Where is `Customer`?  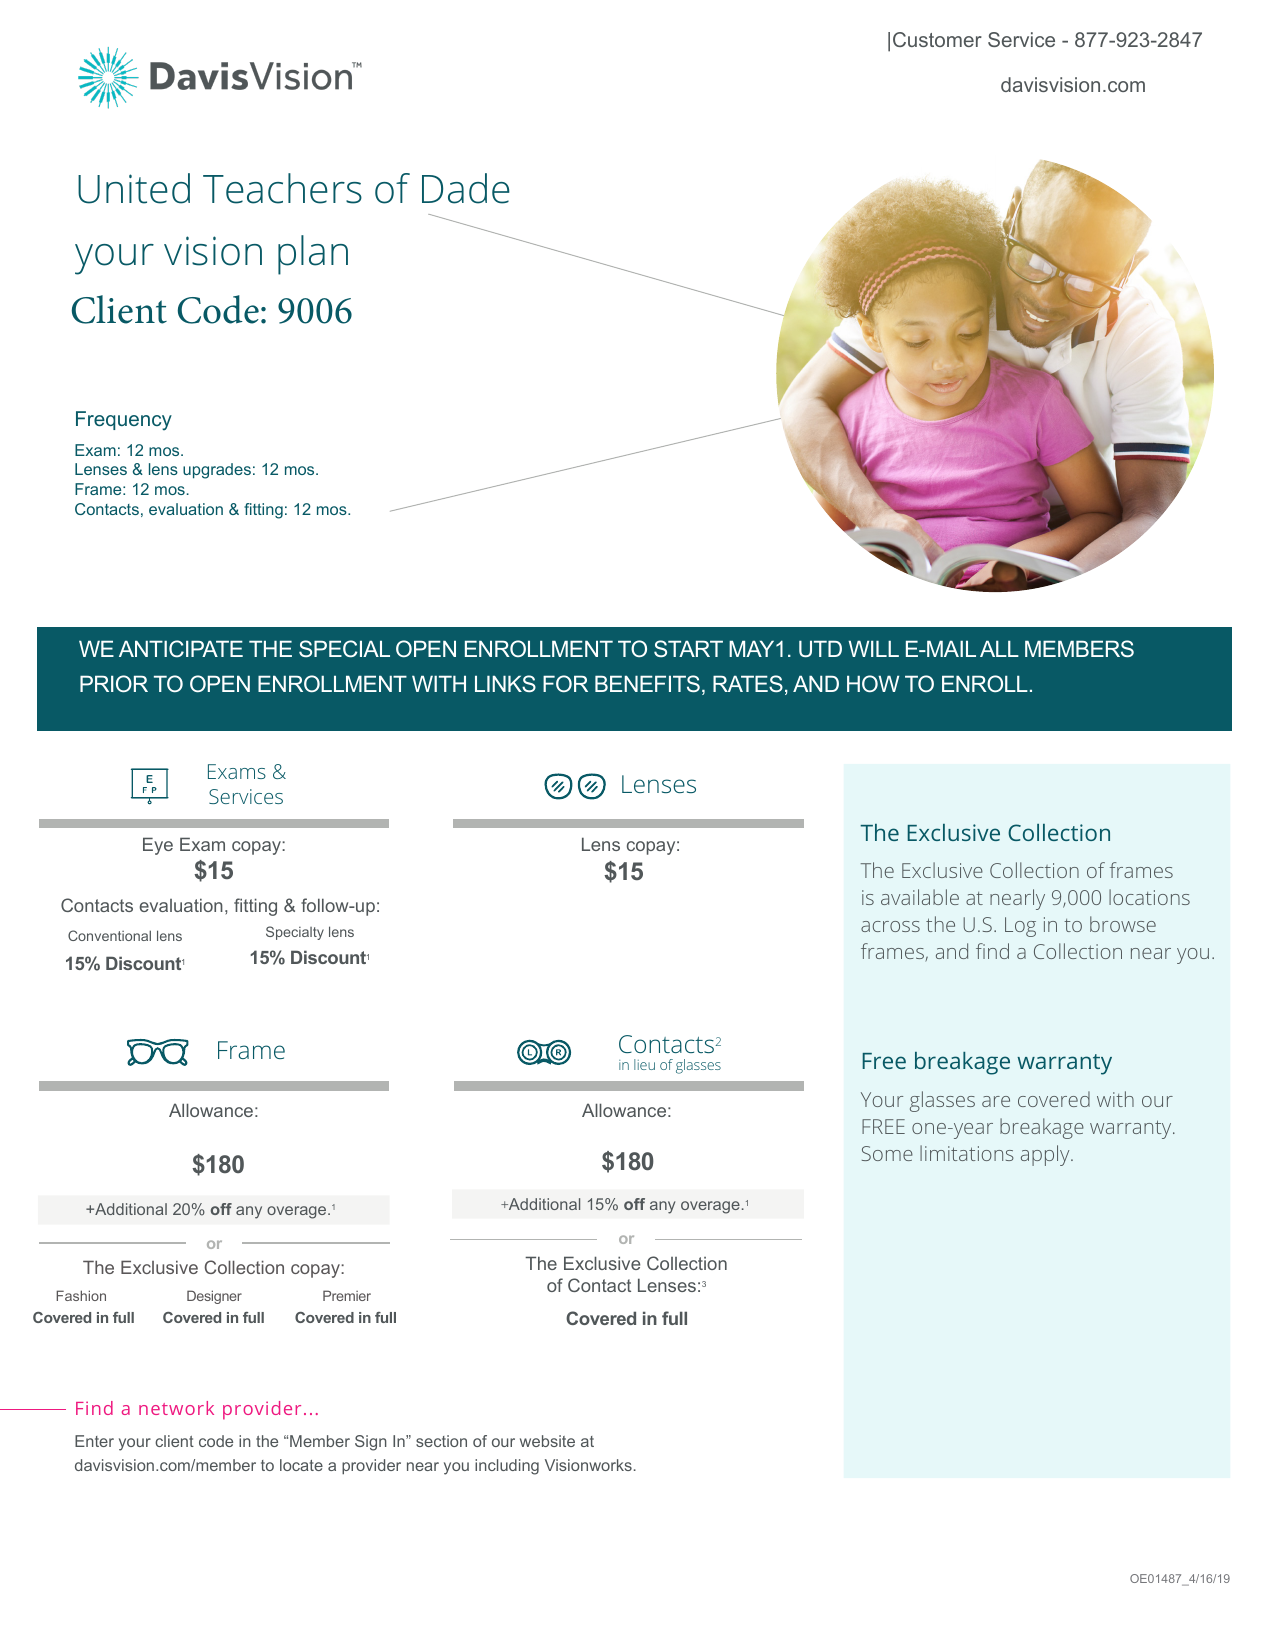
Customer is located at coordinates (937, 39).
